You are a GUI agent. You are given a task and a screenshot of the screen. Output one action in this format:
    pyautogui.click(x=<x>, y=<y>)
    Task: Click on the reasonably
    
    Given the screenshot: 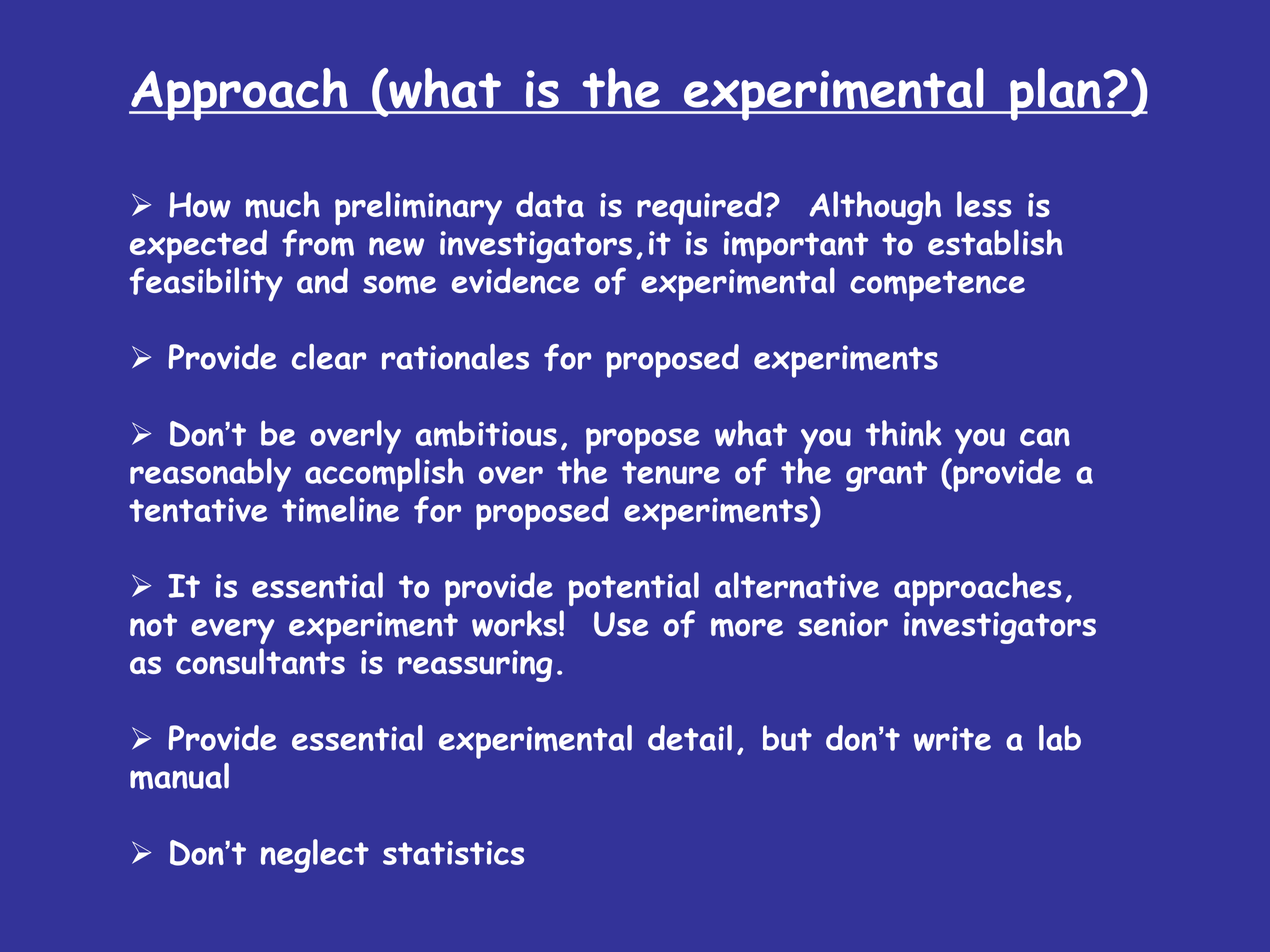 What is the action you would take?
    pyautogui.click(x=210, y=475)
